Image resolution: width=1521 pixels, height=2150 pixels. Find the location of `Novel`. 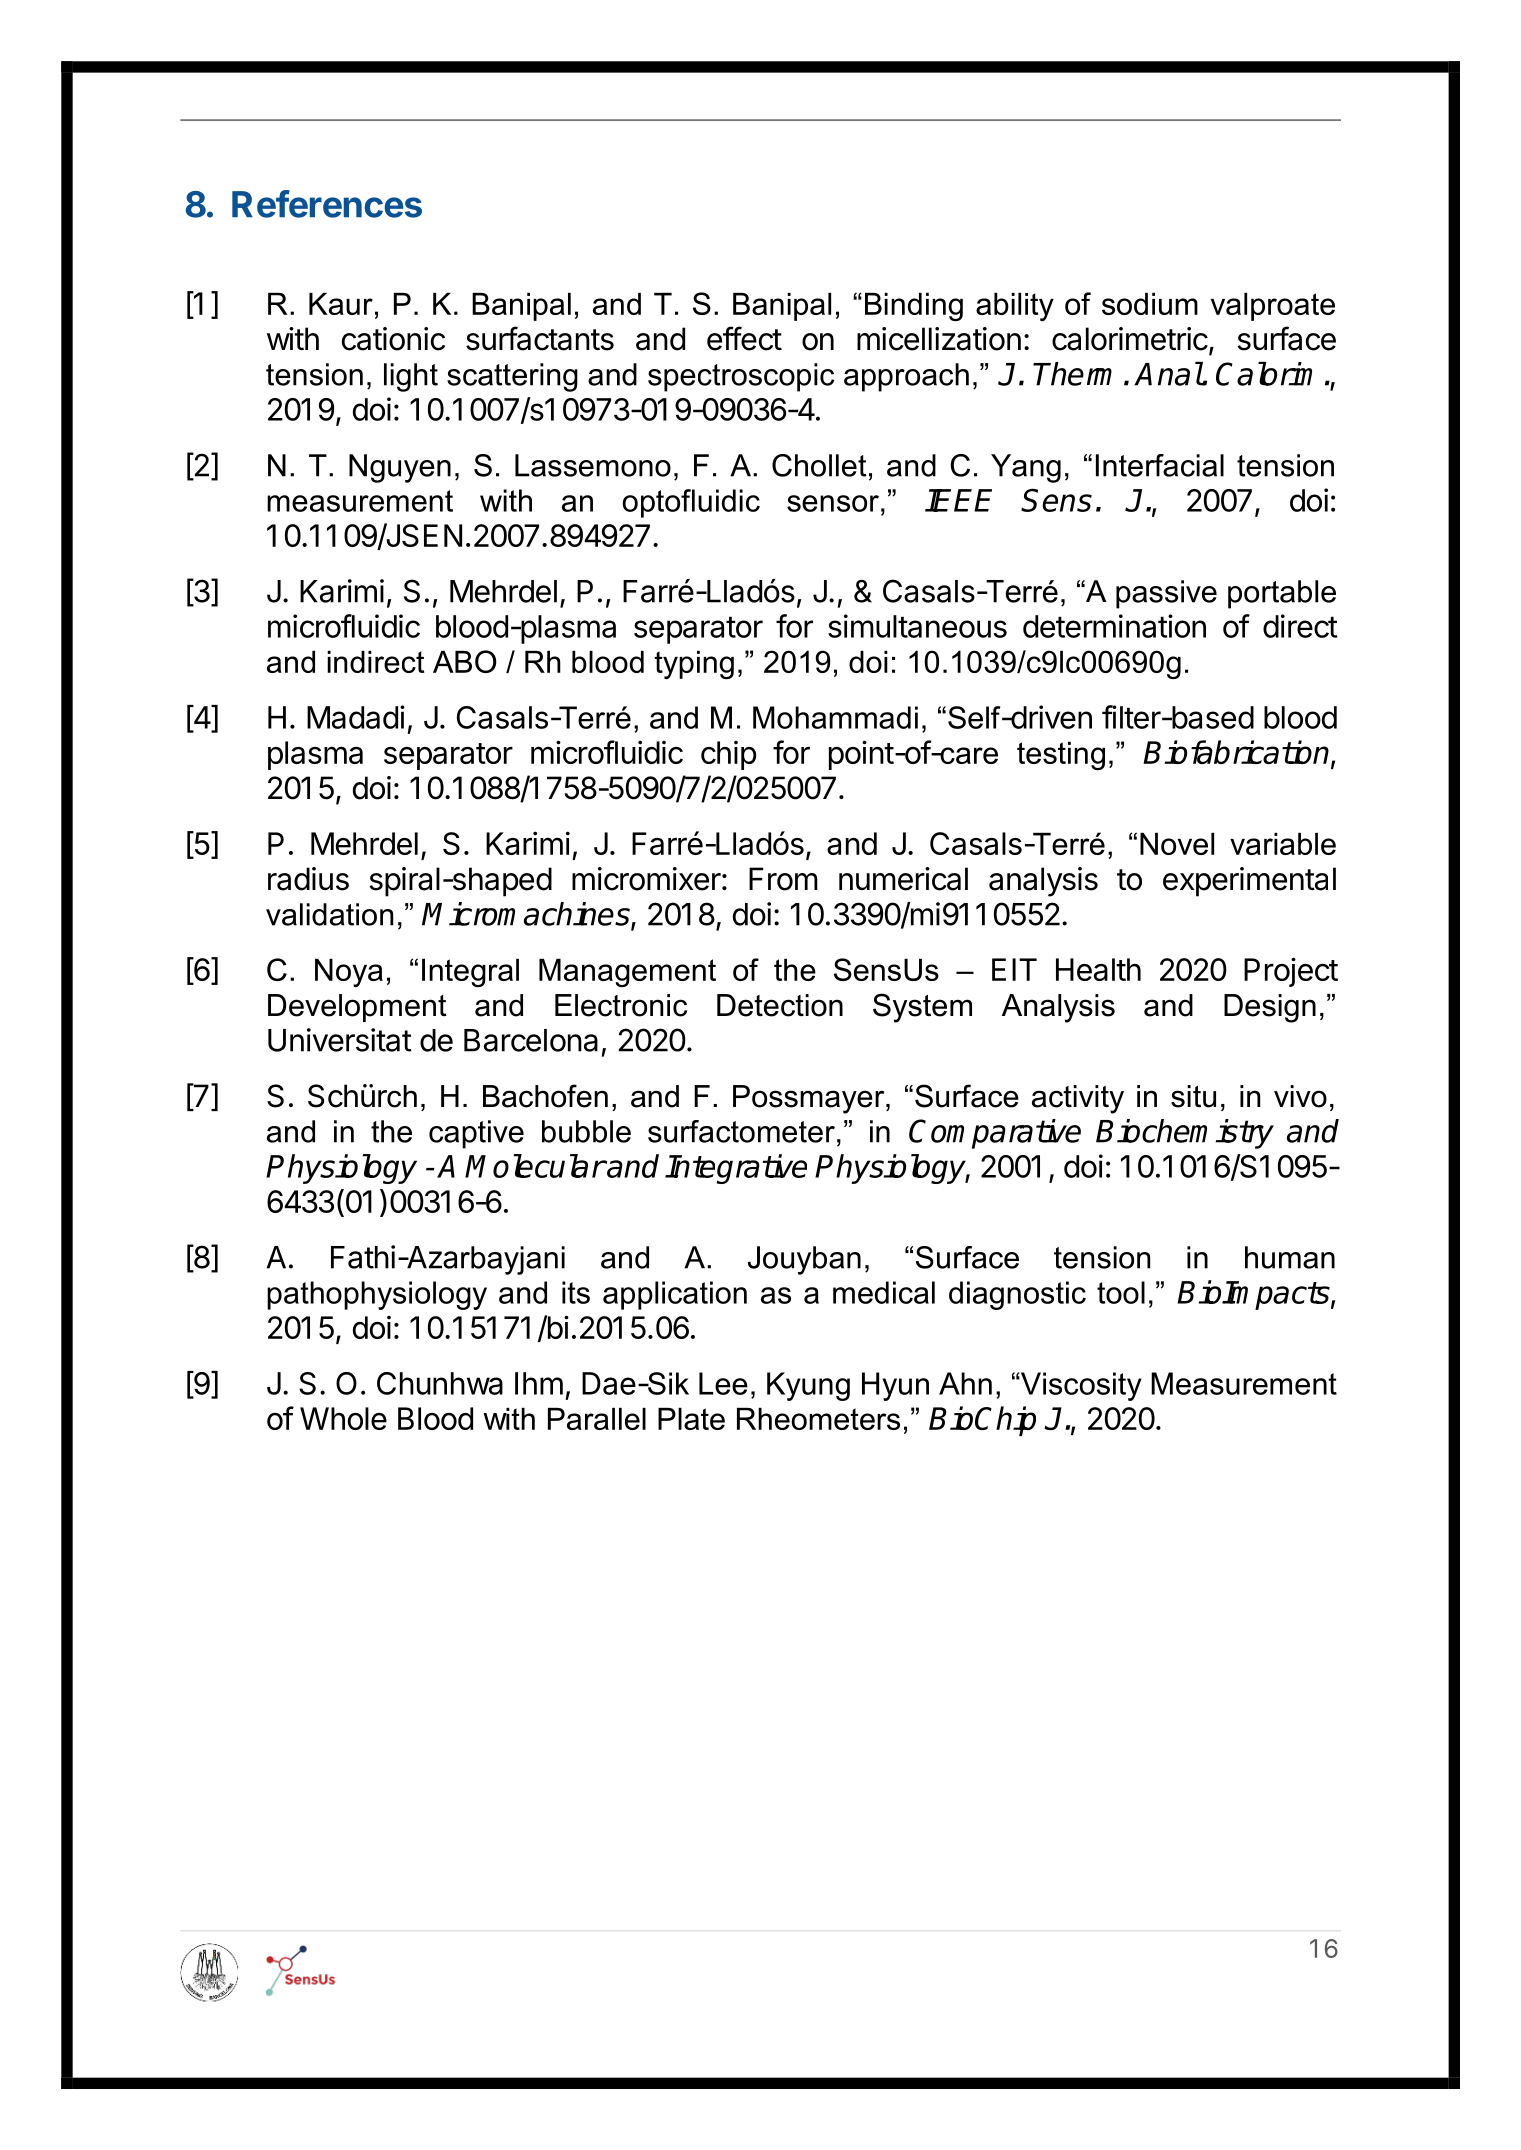

Novel is located at coordinates (1177, 844).
